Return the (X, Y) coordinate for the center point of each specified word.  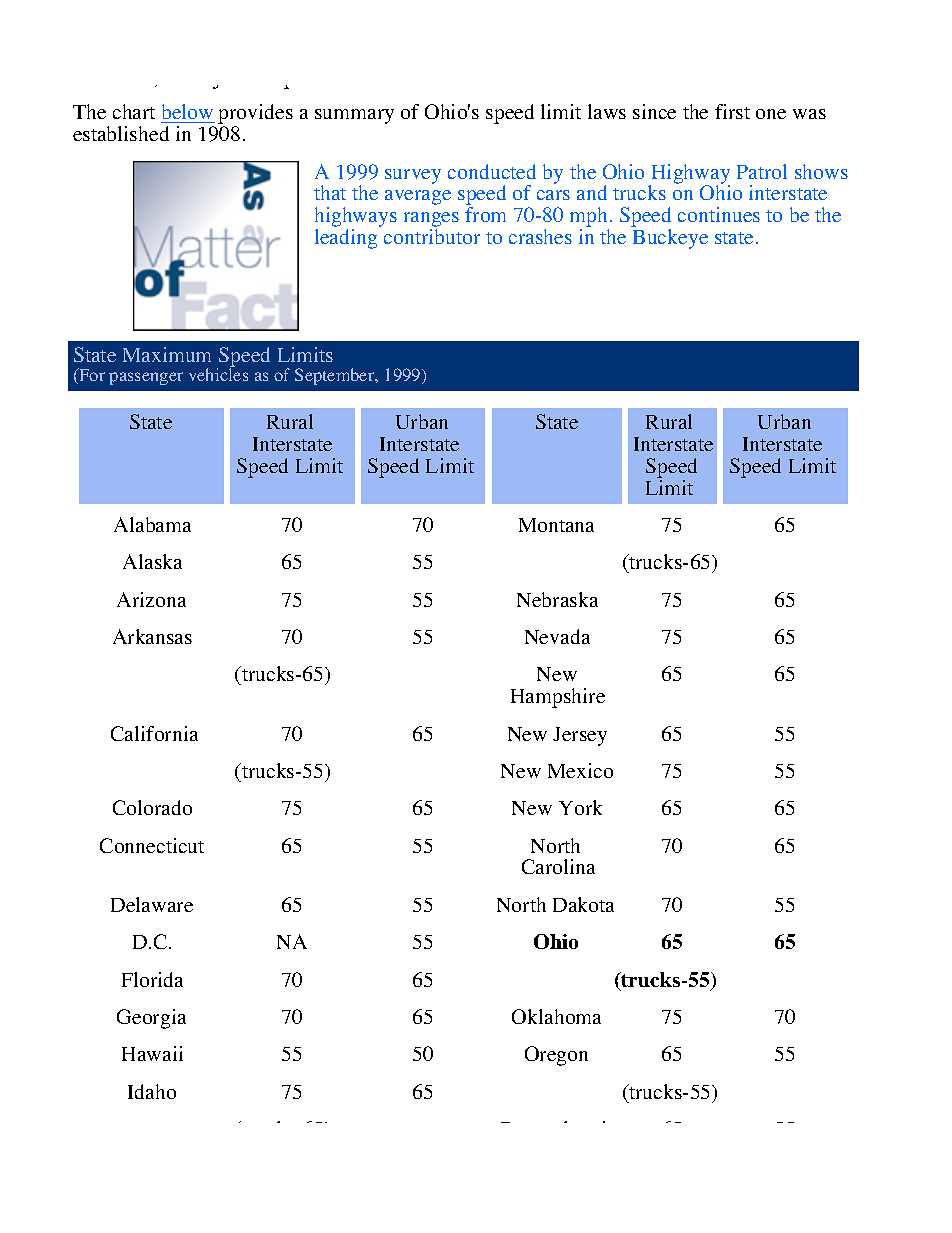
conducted (492, 171)
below (188, 113)
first (732, 111)
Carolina (558, 866)
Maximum (167, 354)
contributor (432, 236)
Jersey (580, 736)
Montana (556, 525)
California (154, 733)
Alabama (152, 524)
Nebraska (557, 599)
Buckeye (670, 239)
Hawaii (152, 1053)
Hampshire (558, 698)
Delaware (152, 904)
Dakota (583, 904)
